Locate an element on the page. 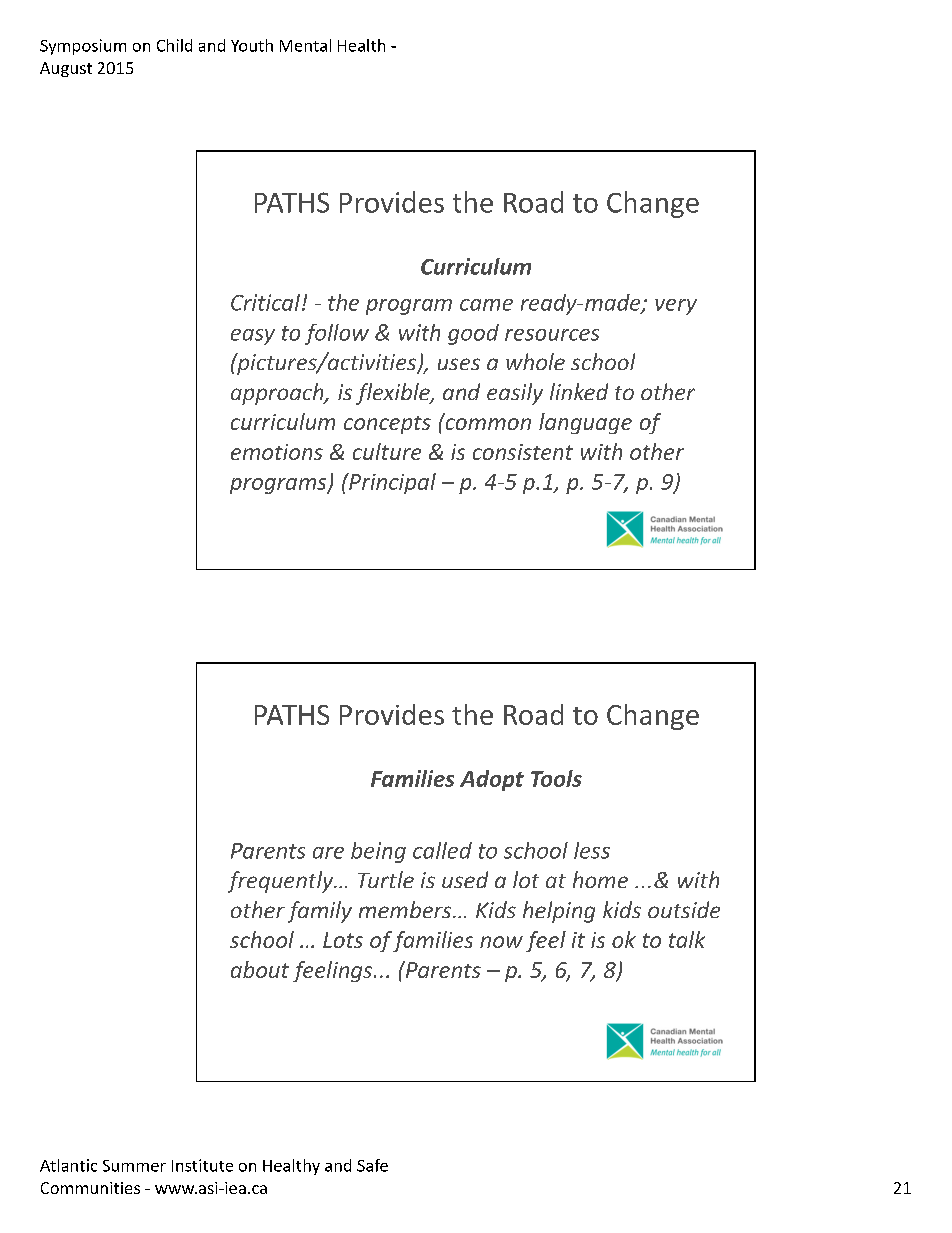 The width and height of the document is (952, 1233). Safe is located at coordinates (372, 1165).
